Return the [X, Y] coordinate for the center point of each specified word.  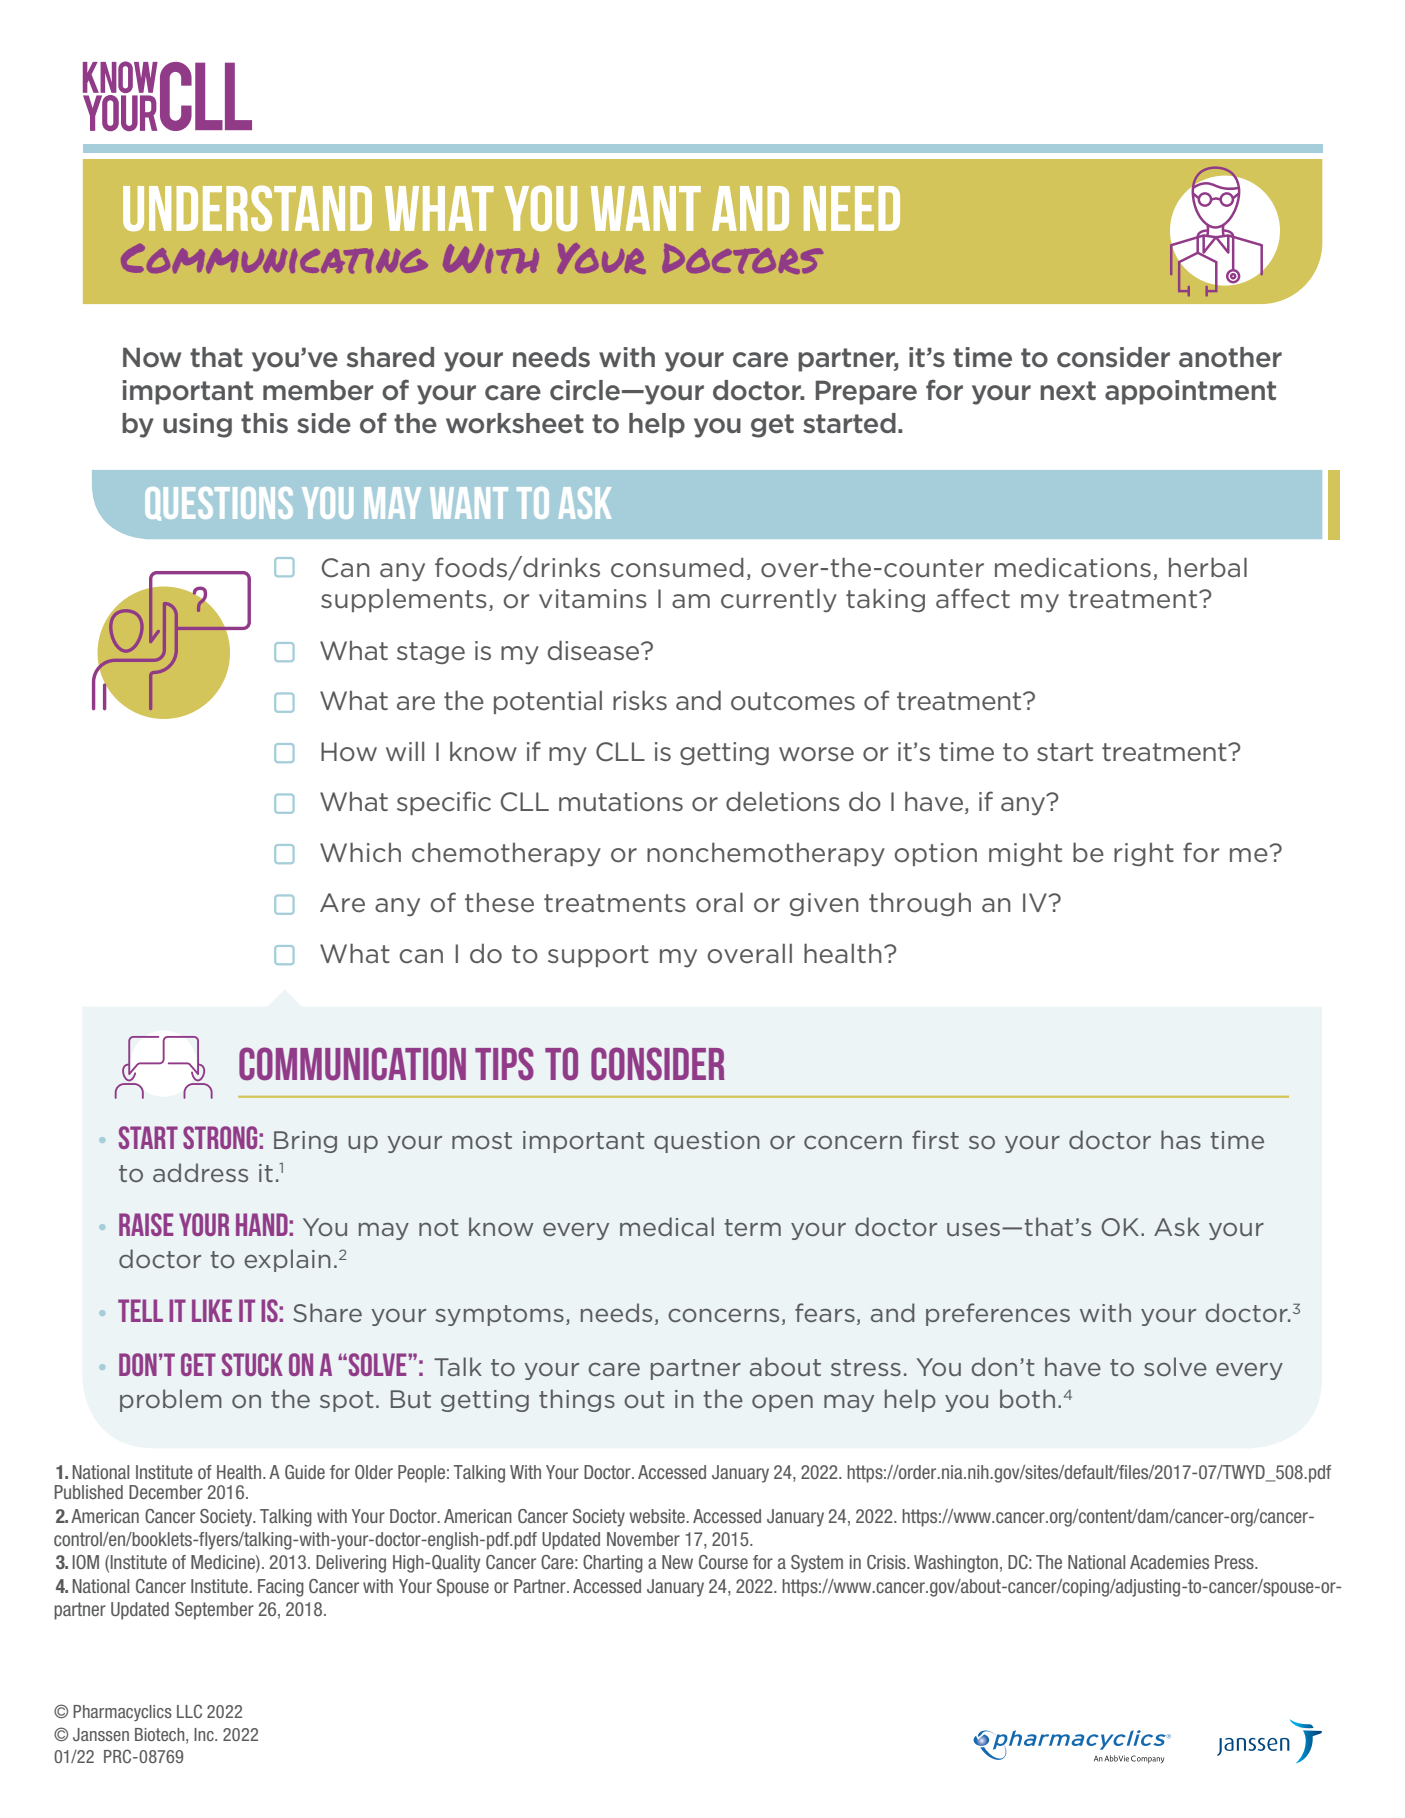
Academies [1169, 1562]
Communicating [274, 258]
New [677, 1562]
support [598, 956]
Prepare [866, 392]
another [1230, 357]
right [1144, 854]
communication [352, 1064]
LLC [189, 1711]
